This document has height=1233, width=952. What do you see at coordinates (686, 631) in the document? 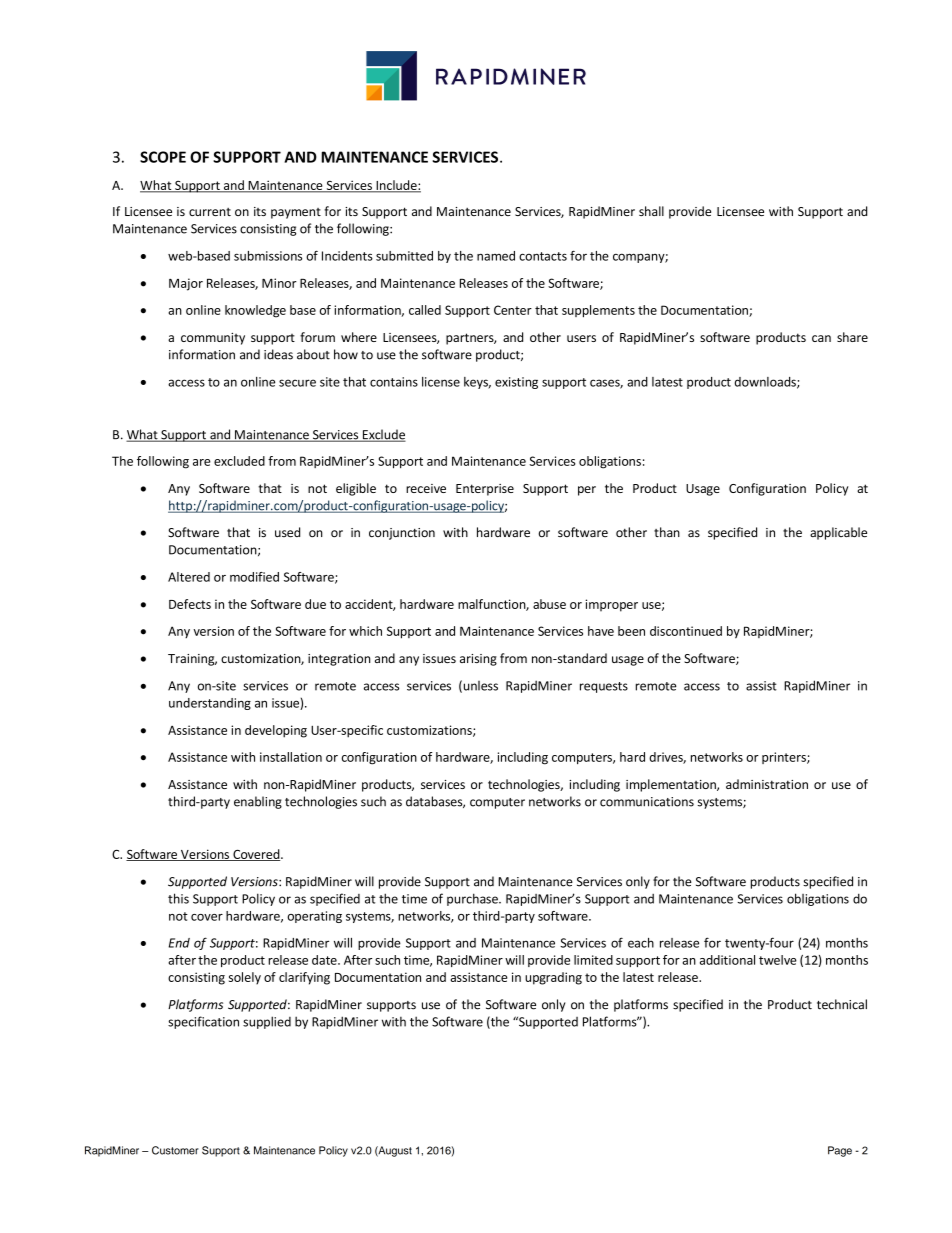
I see `discontinued` at bounding box center [686, 631].
